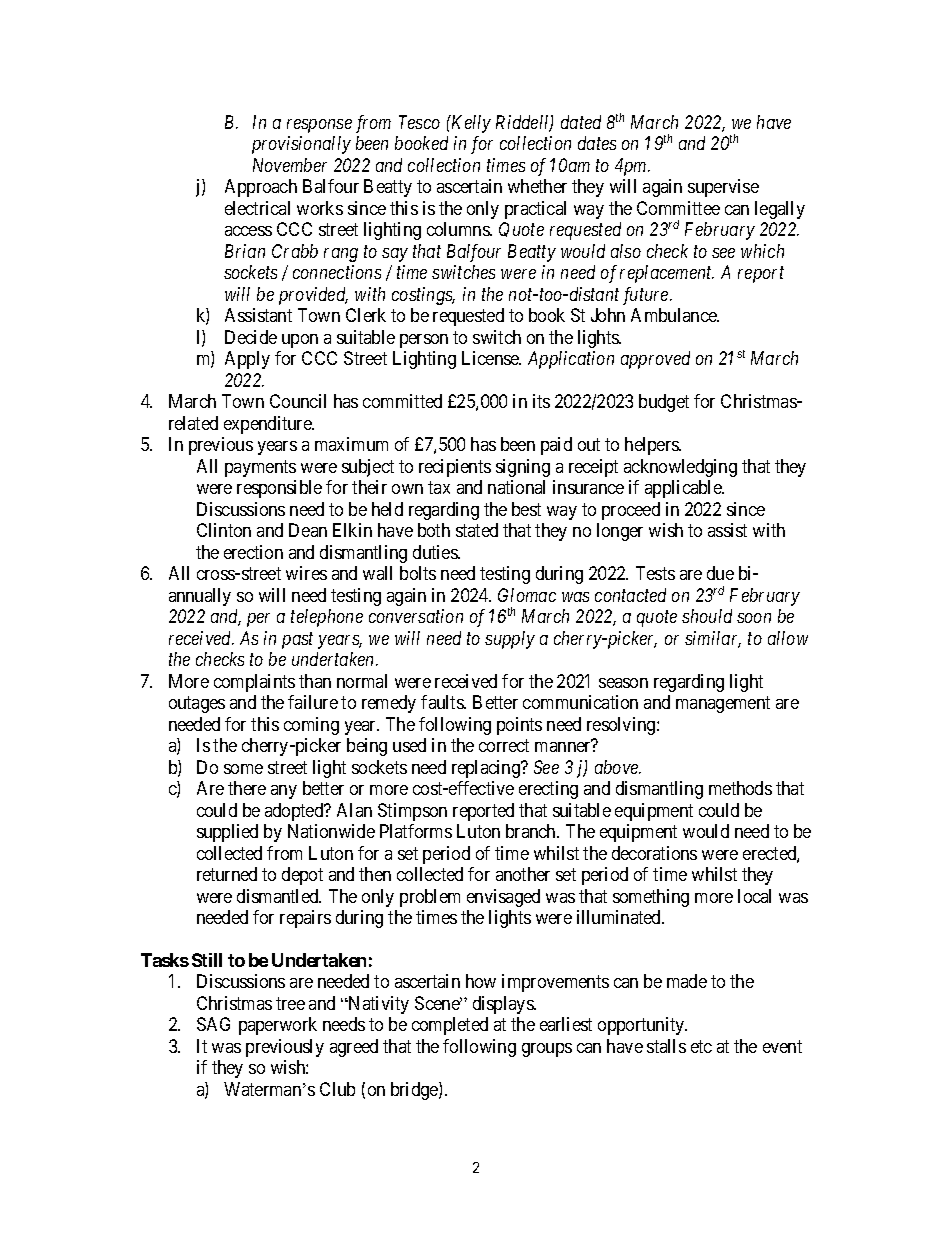 The width and height of the document is (952, 1233). What do you see at coordinates (723, 188) in the document?
I see `supervise` at bounding box center [723, 188].
